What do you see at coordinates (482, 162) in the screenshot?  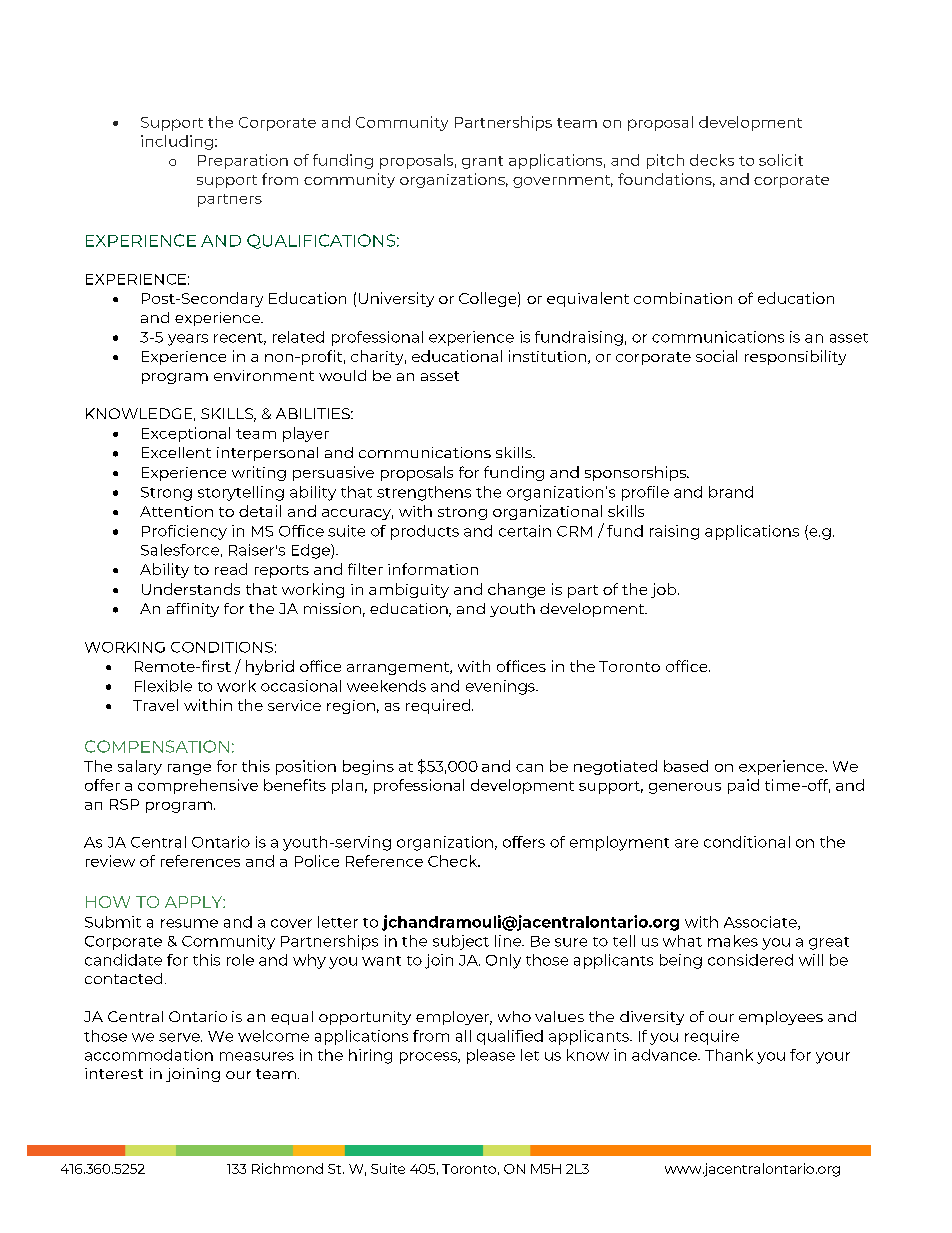 I see `grant` at bounding box center [482, 162].
